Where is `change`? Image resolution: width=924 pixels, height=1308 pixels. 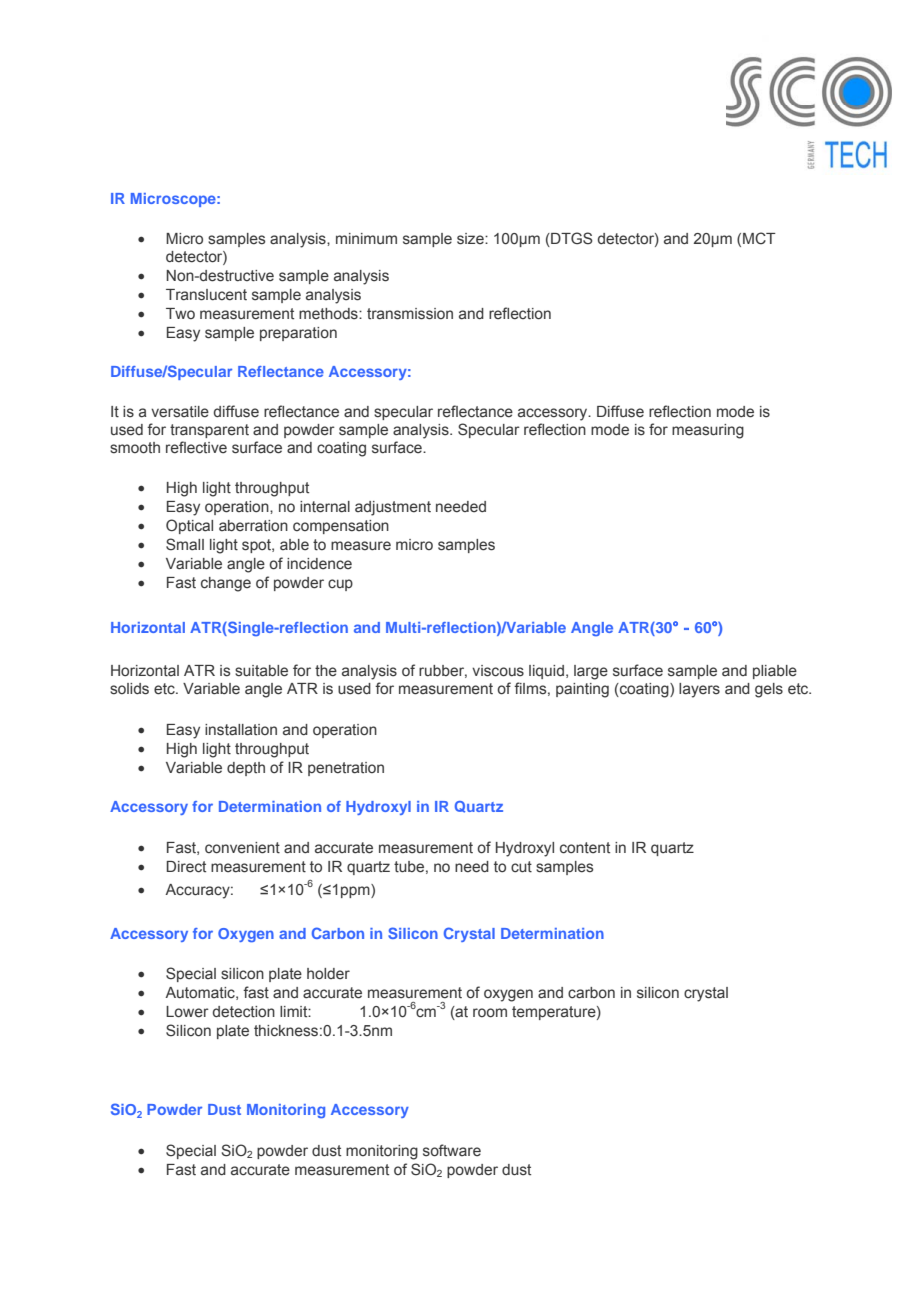
change is located at coordinates (226, 584).
